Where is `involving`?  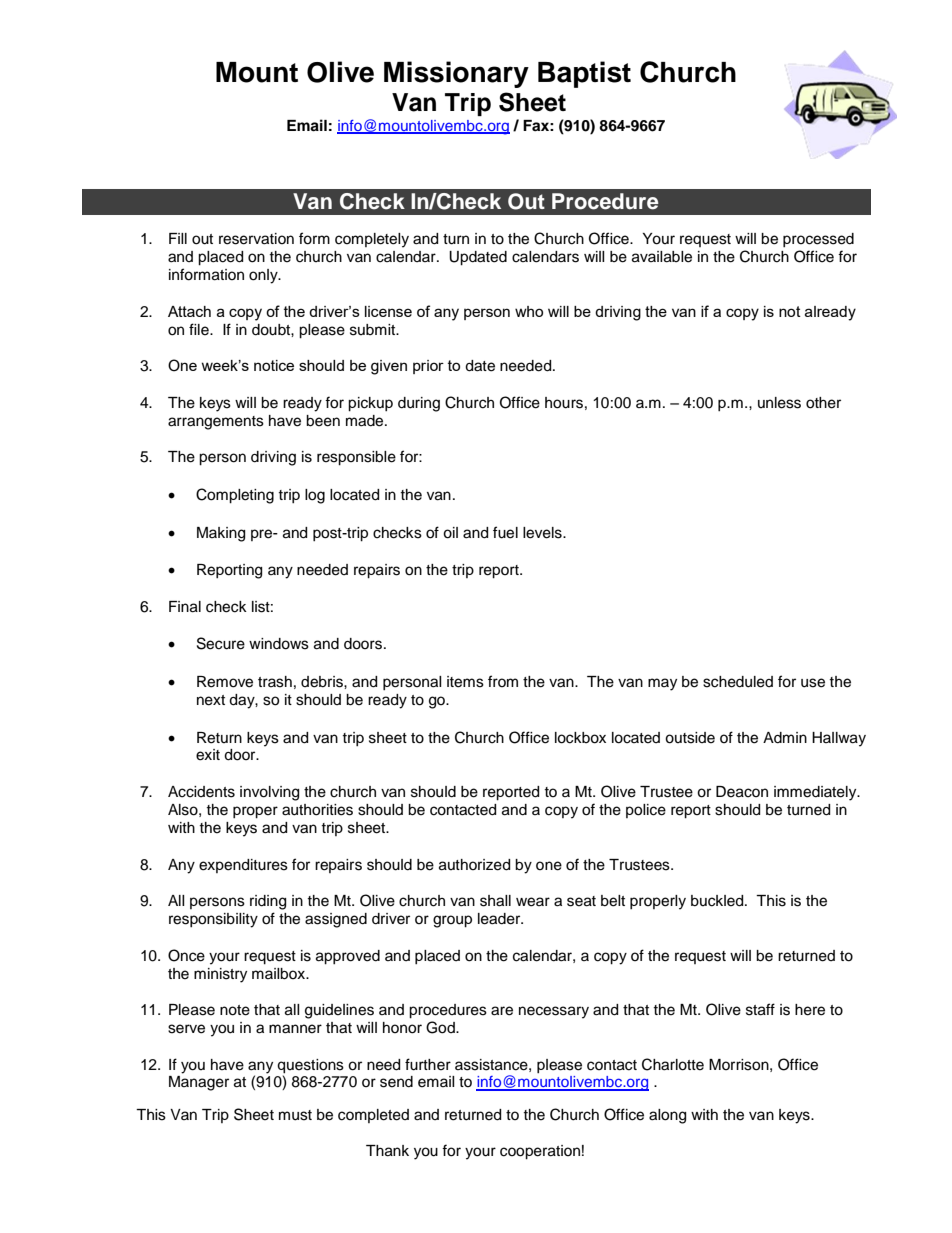 involving is located at coordinates (269, 793).
